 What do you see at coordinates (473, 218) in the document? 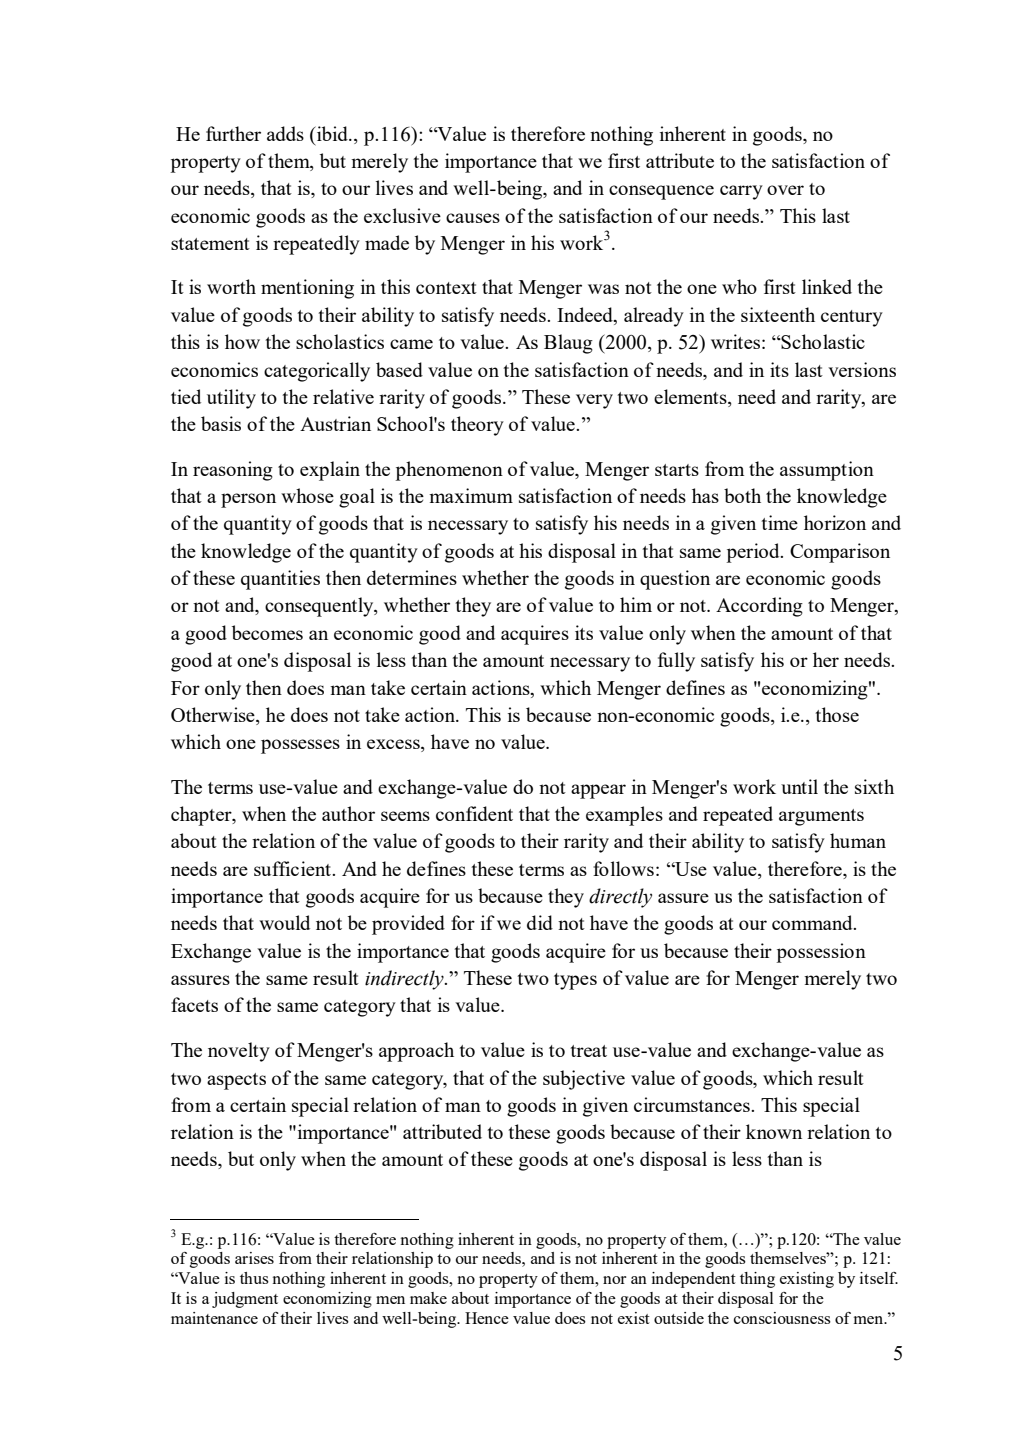
I see `causes` at bounding box center [473, 218].
